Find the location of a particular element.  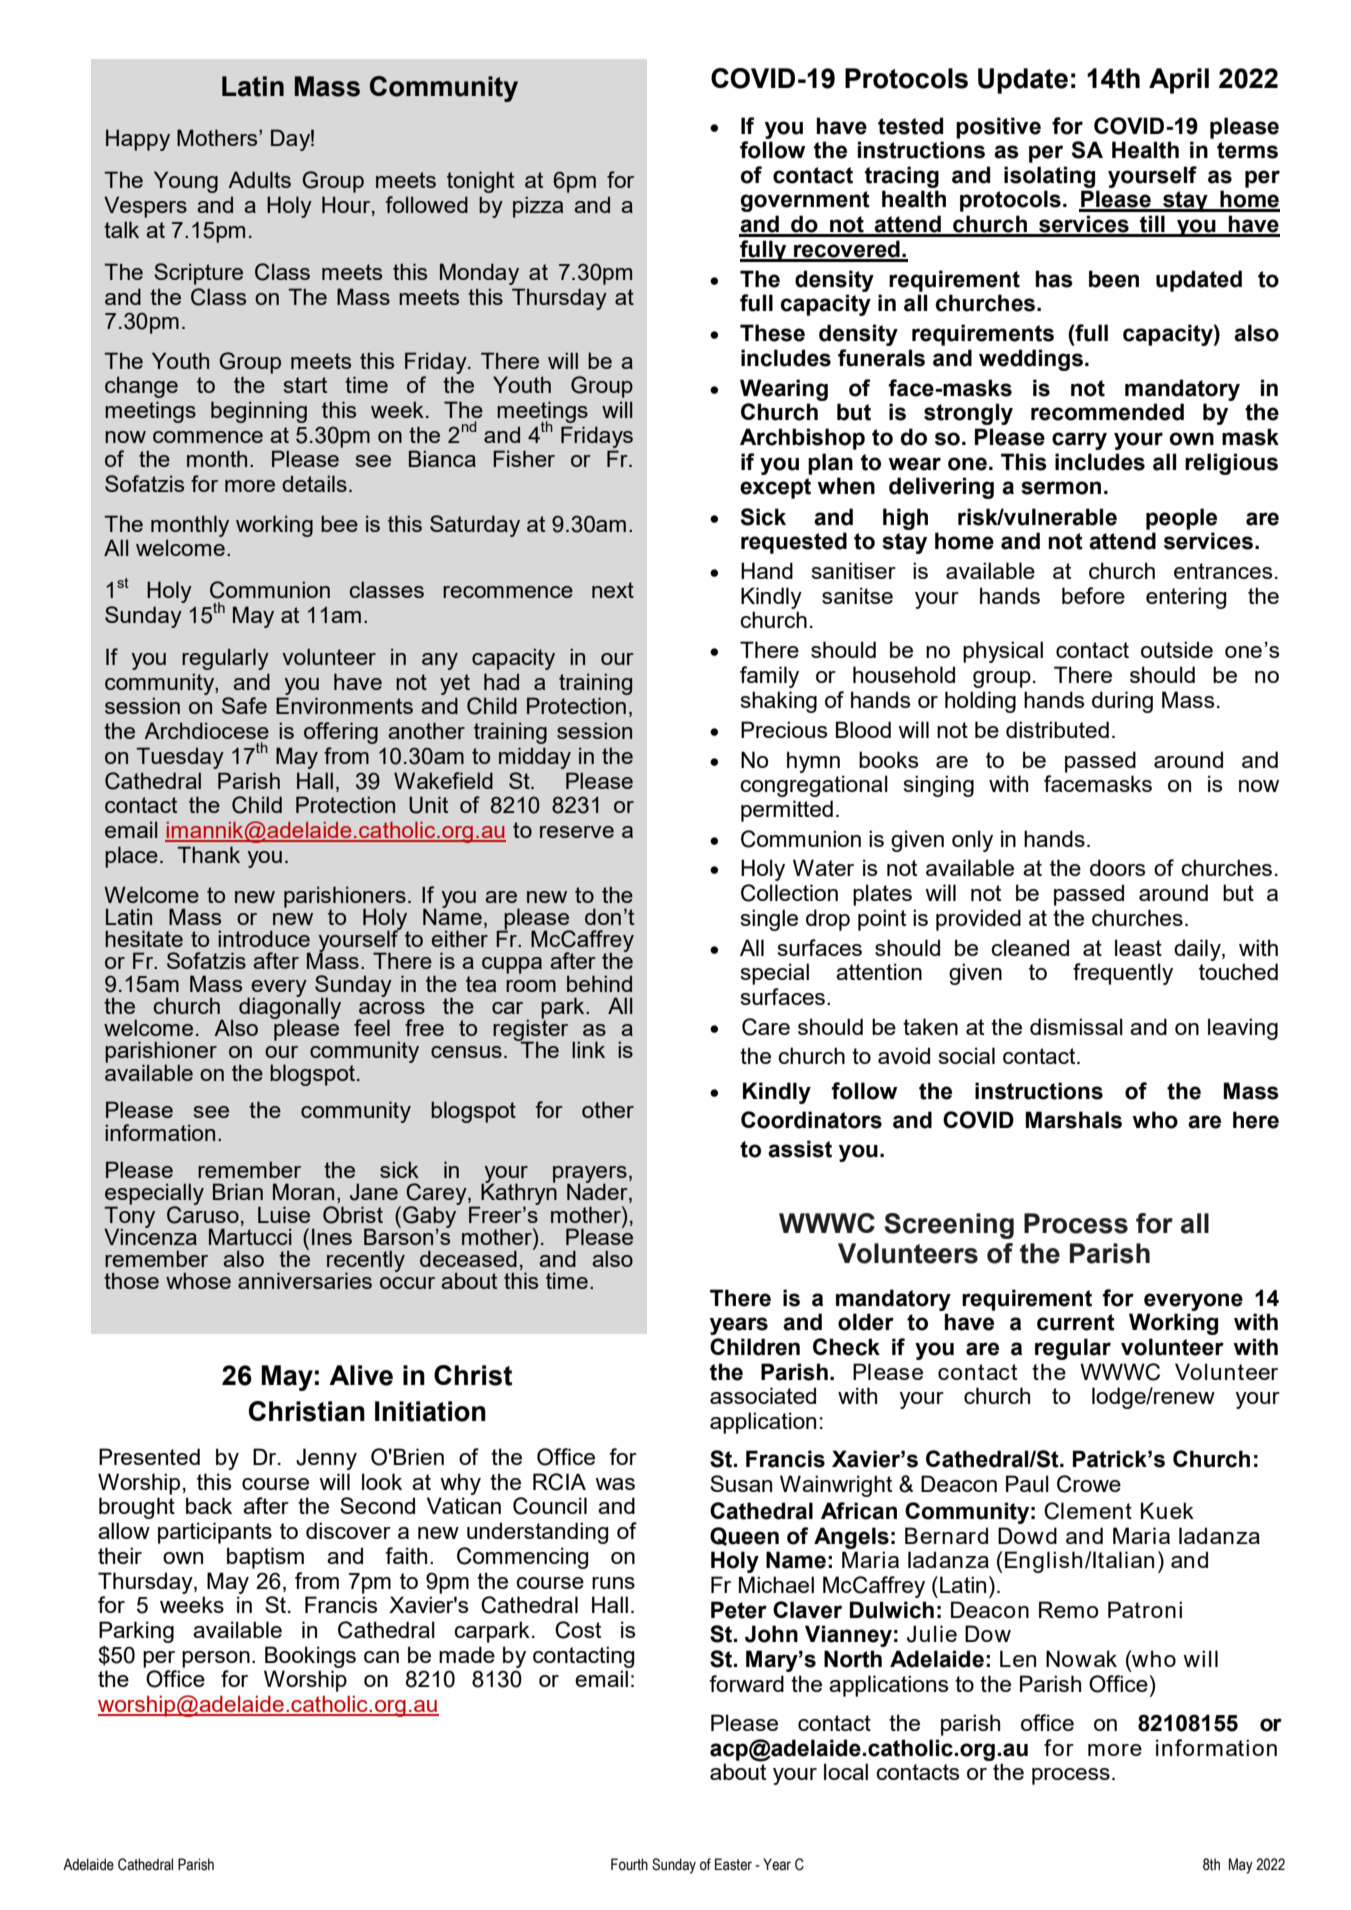

current is located at coordinates (1076, 1322).
